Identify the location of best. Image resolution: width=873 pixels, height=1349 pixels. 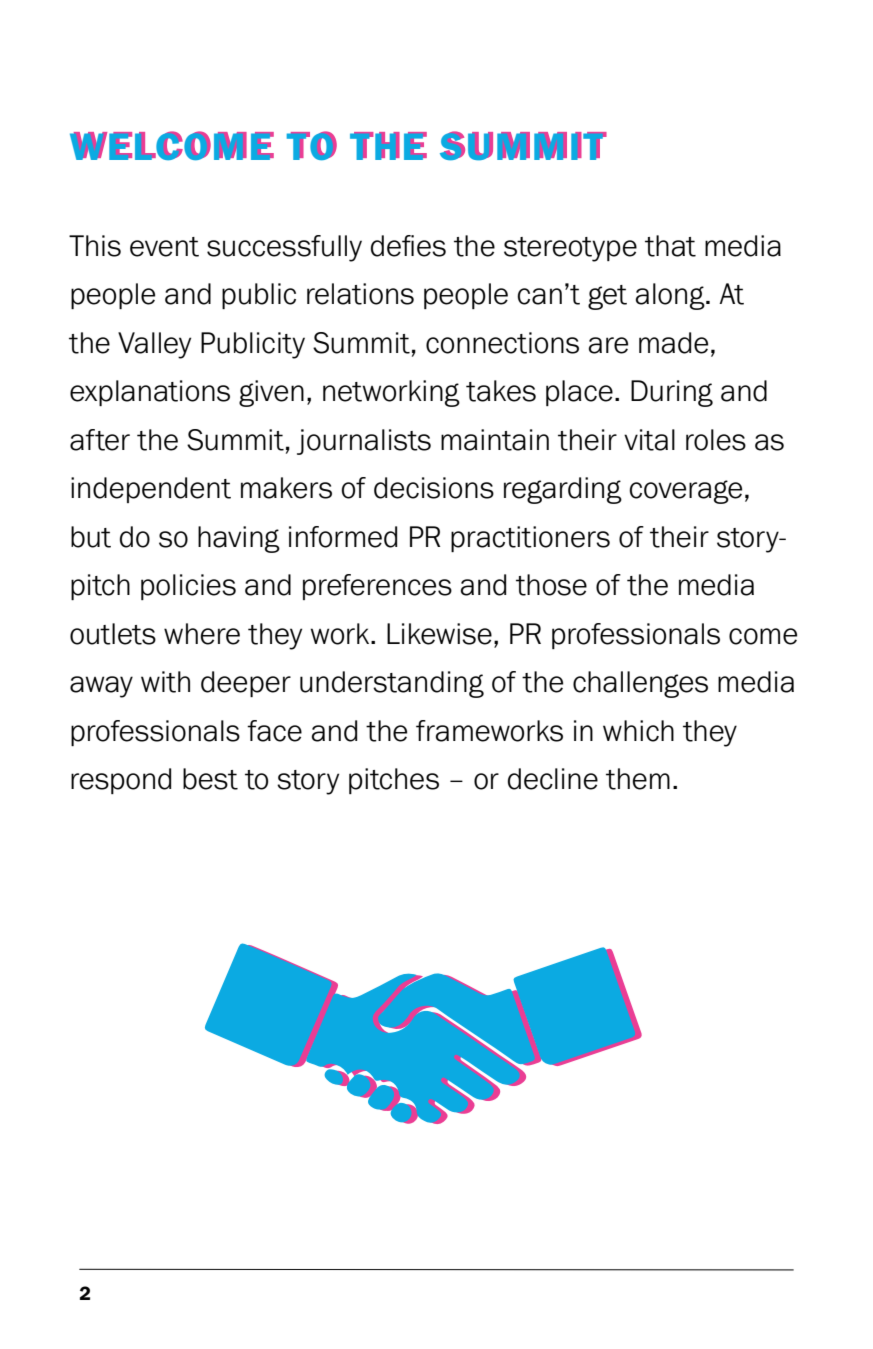
(210, 779).
